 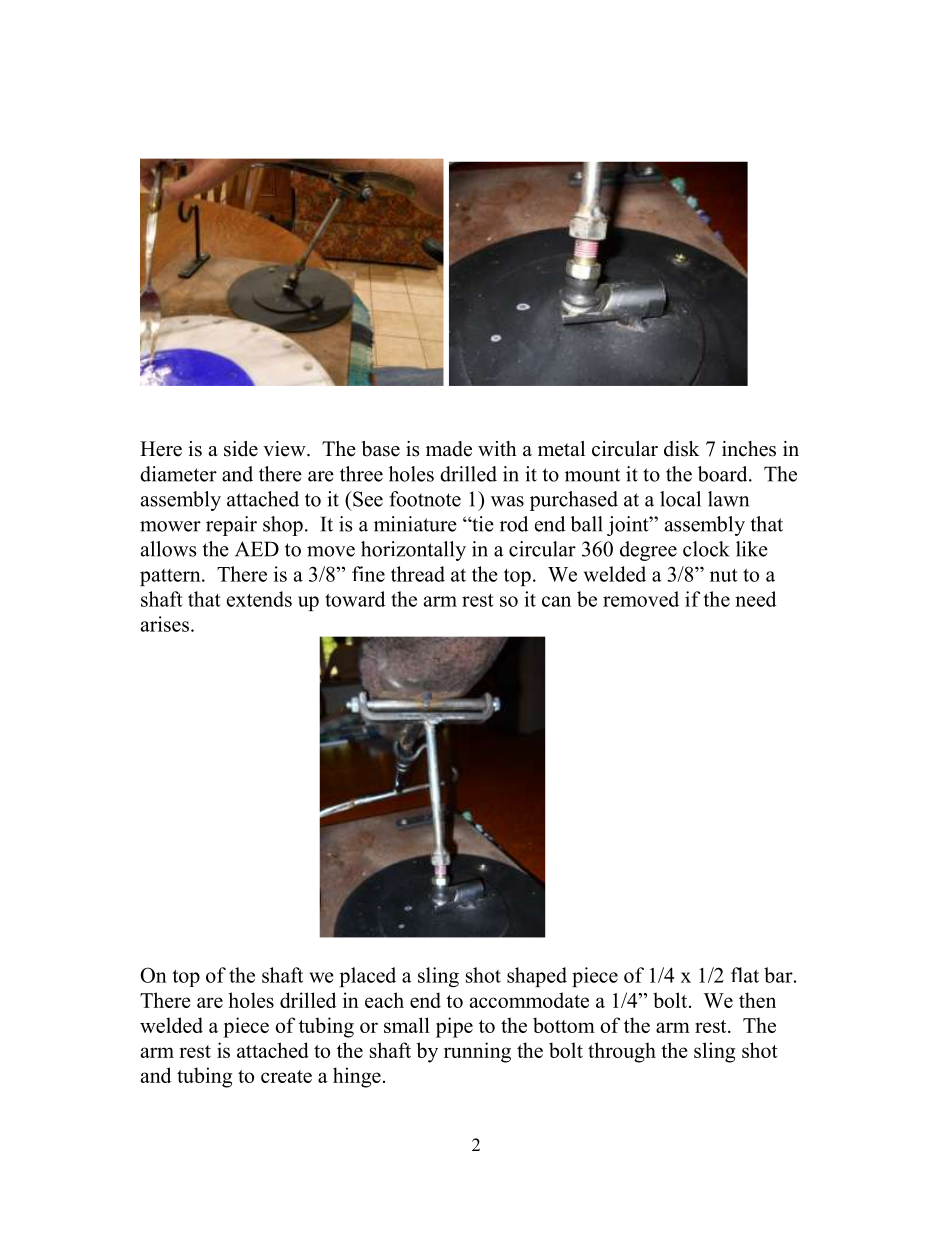 I want to click on can, so click(x=556, y=601).
